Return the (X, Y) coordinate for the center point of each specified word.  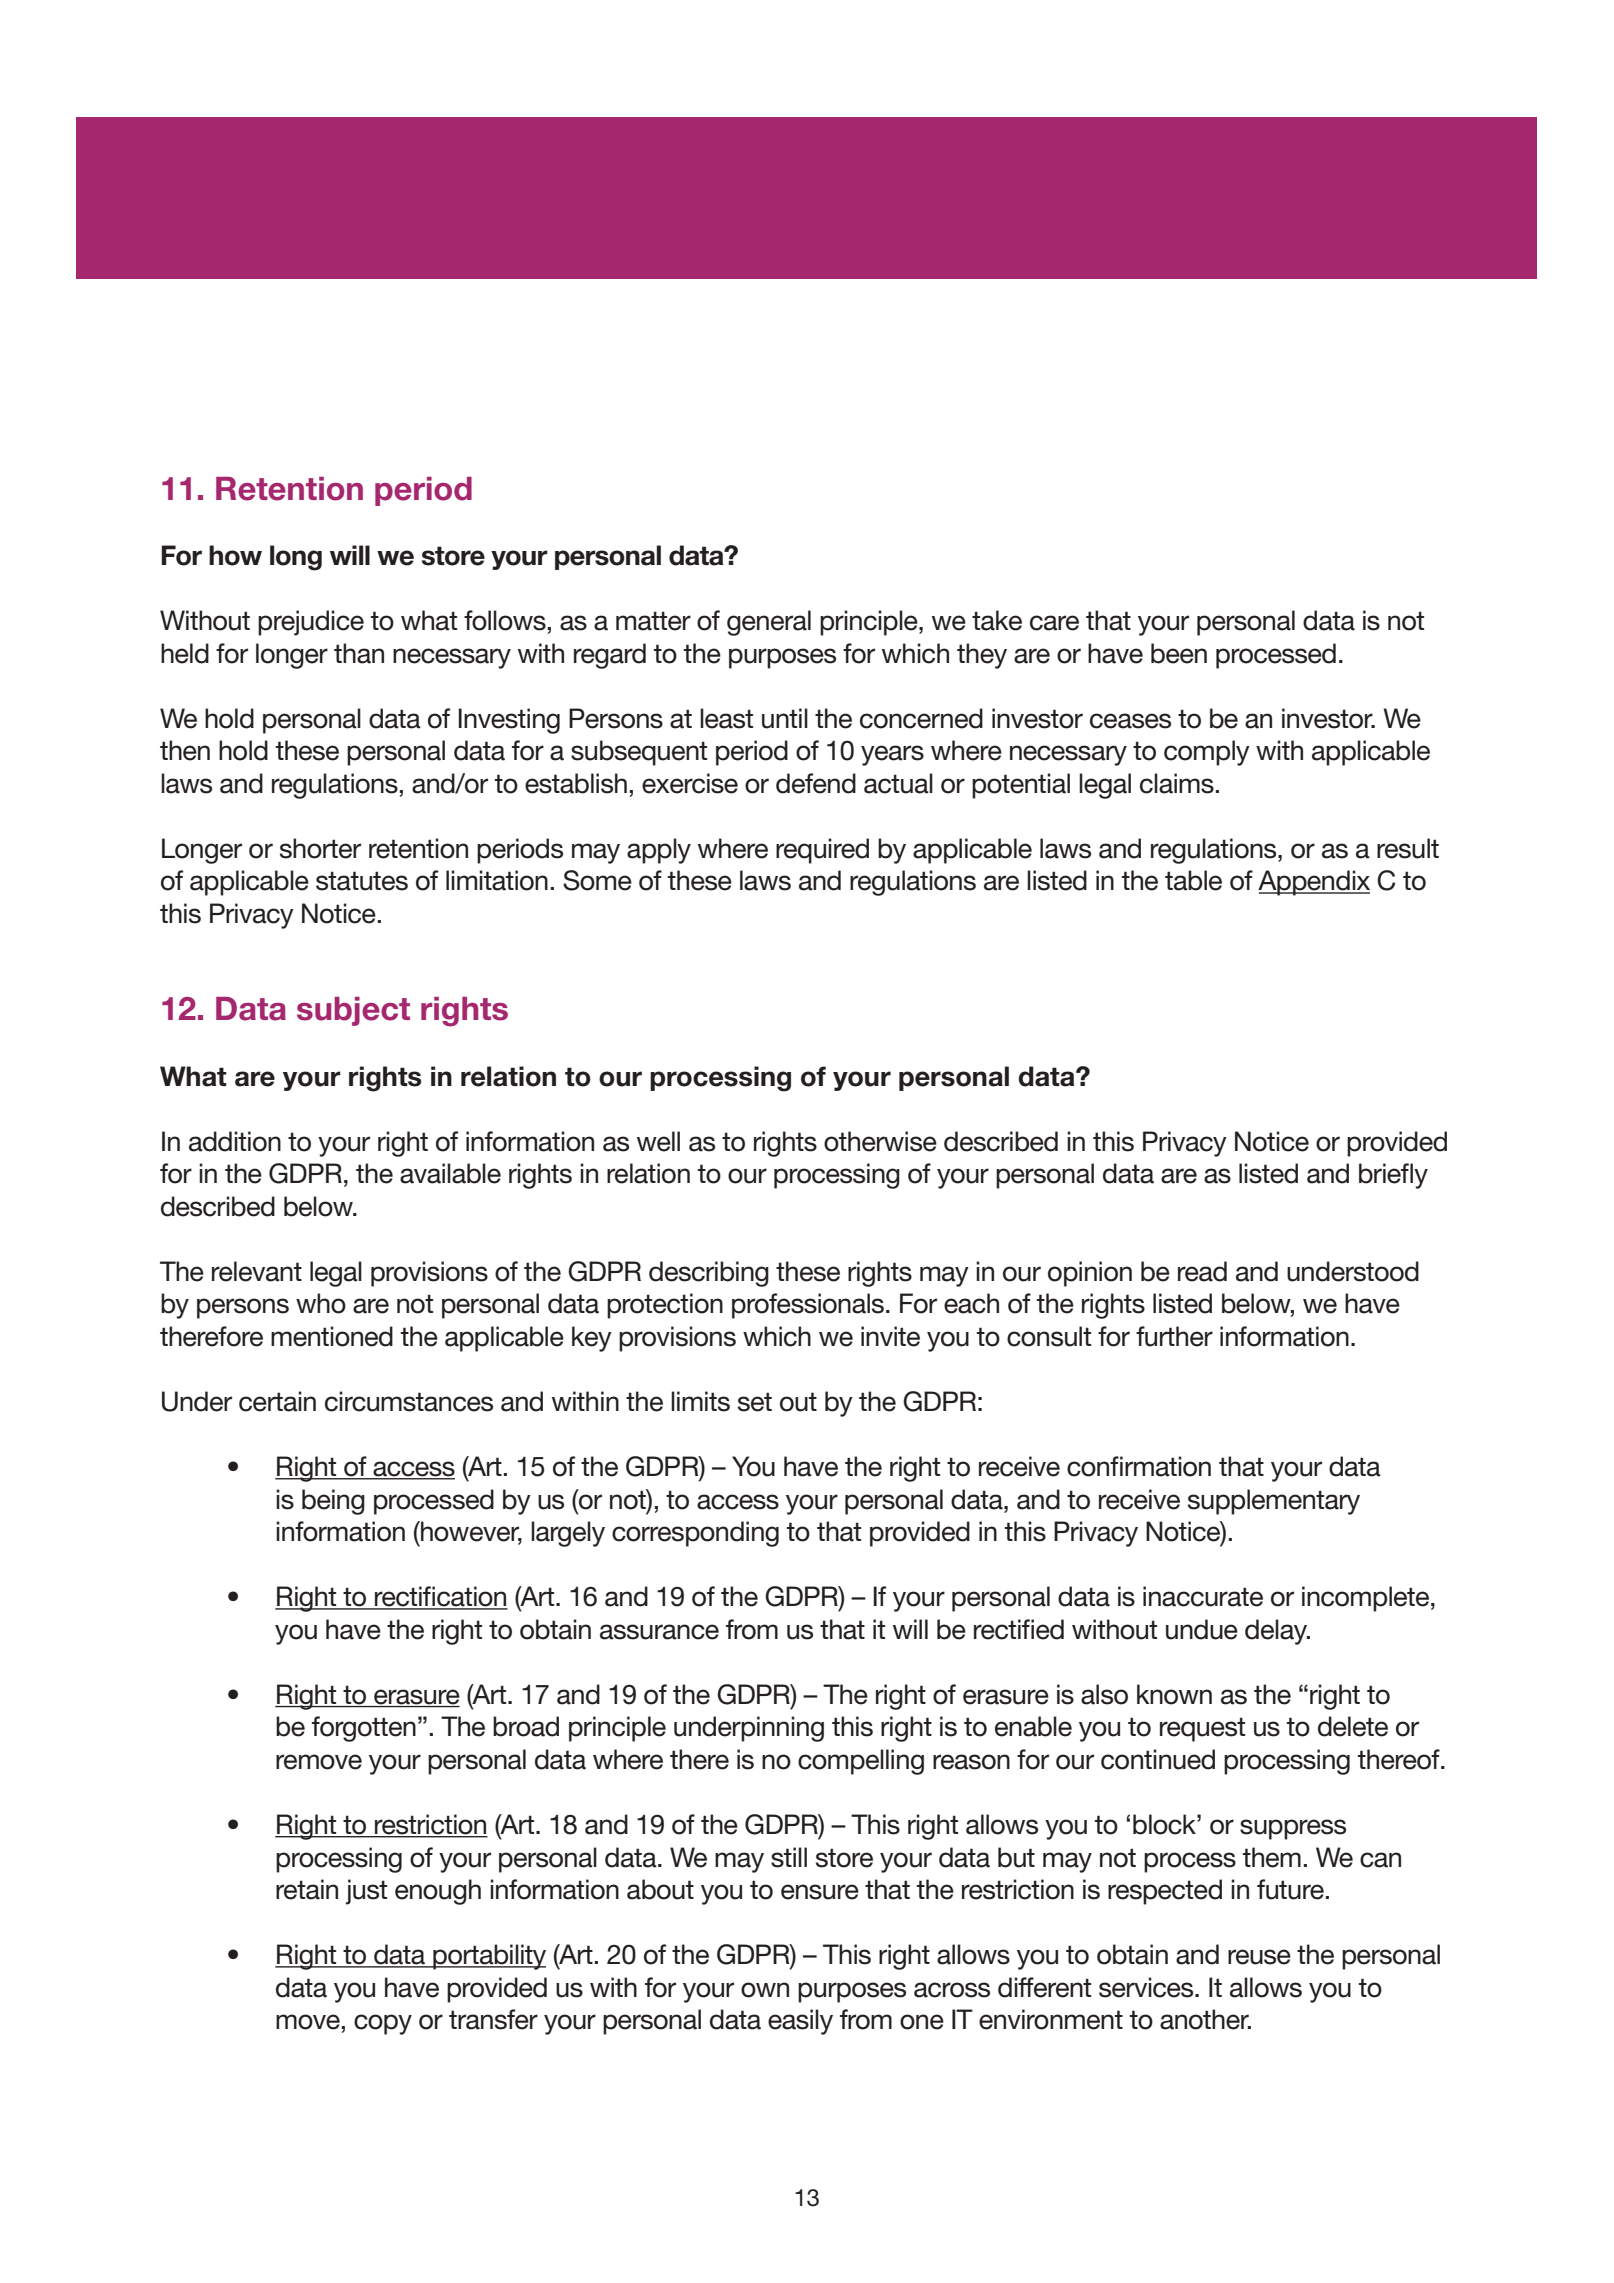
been (1179, 653)
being (333, 1502)
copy (383, 2024)
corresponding (695, 1534)
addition (235, 1141)
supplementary (1274, 1502)
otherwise (880, 1141)
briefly (1393, 1176)
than (359, 653)
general (769, 623)
